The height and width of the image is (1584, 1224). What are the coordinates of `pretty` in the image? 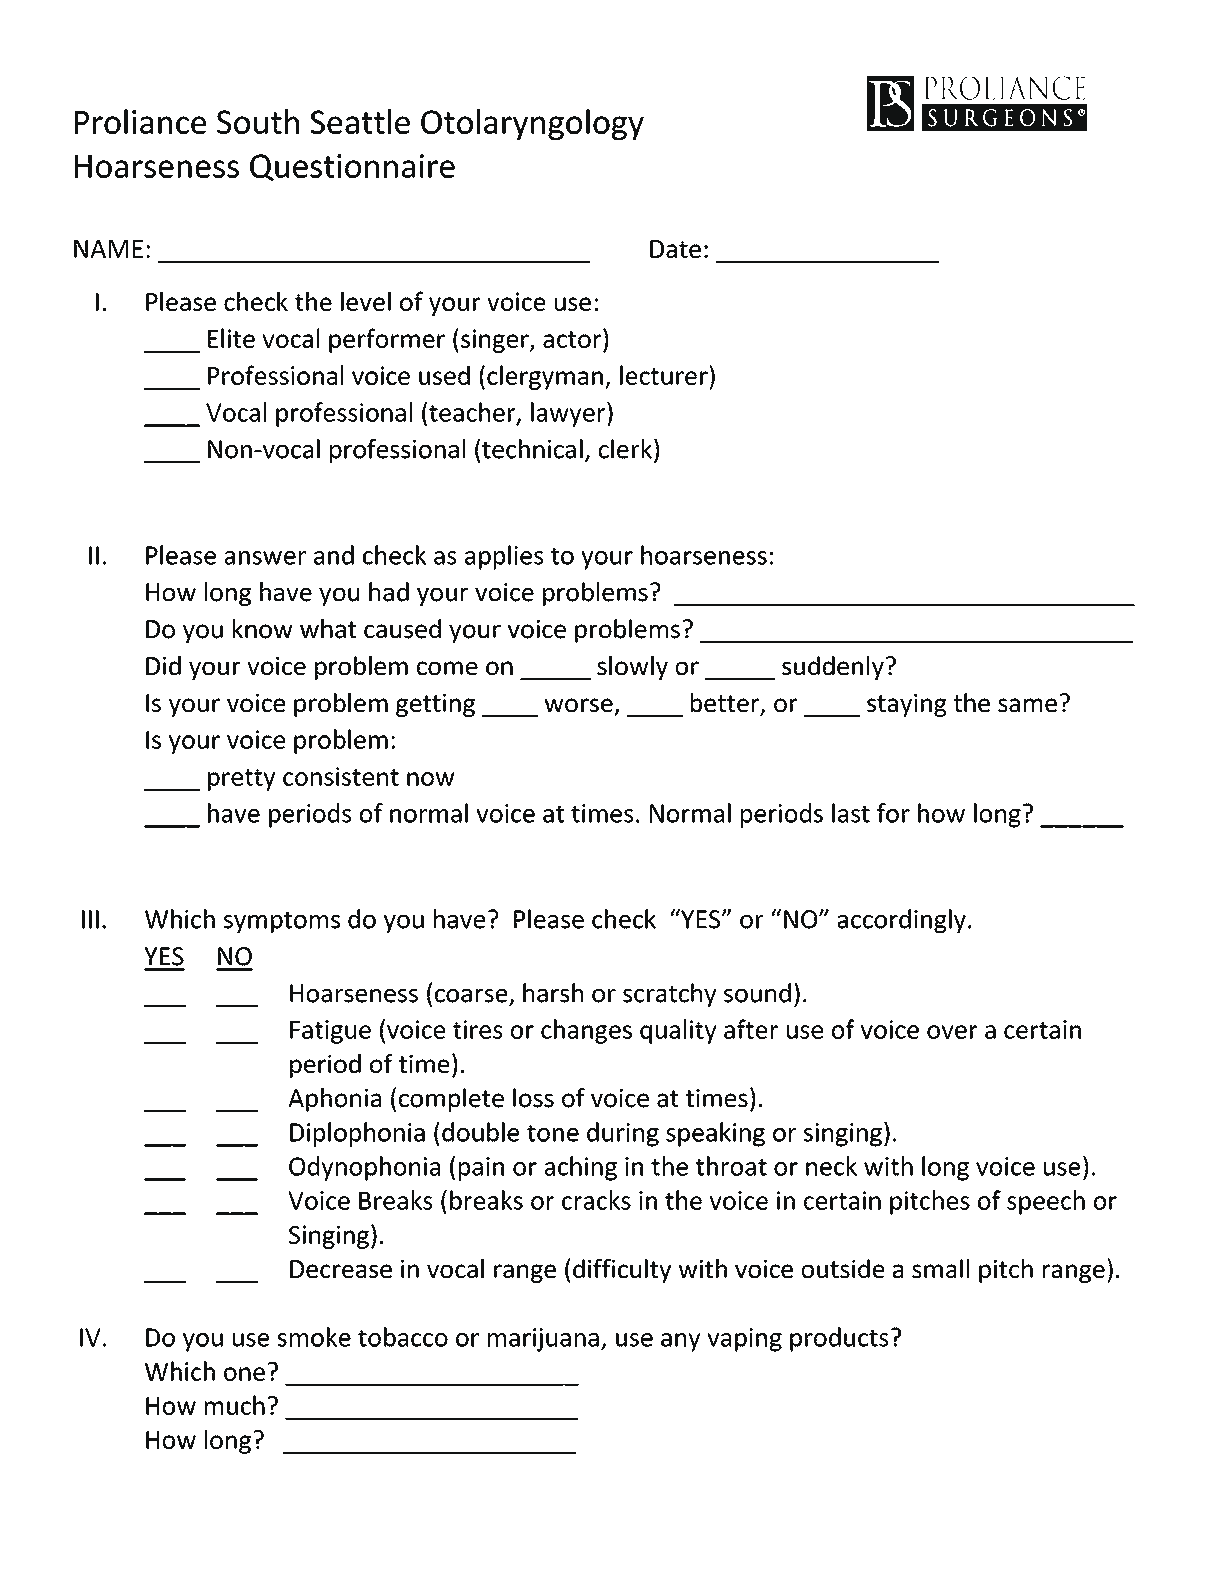 It's located at (241, 780).
